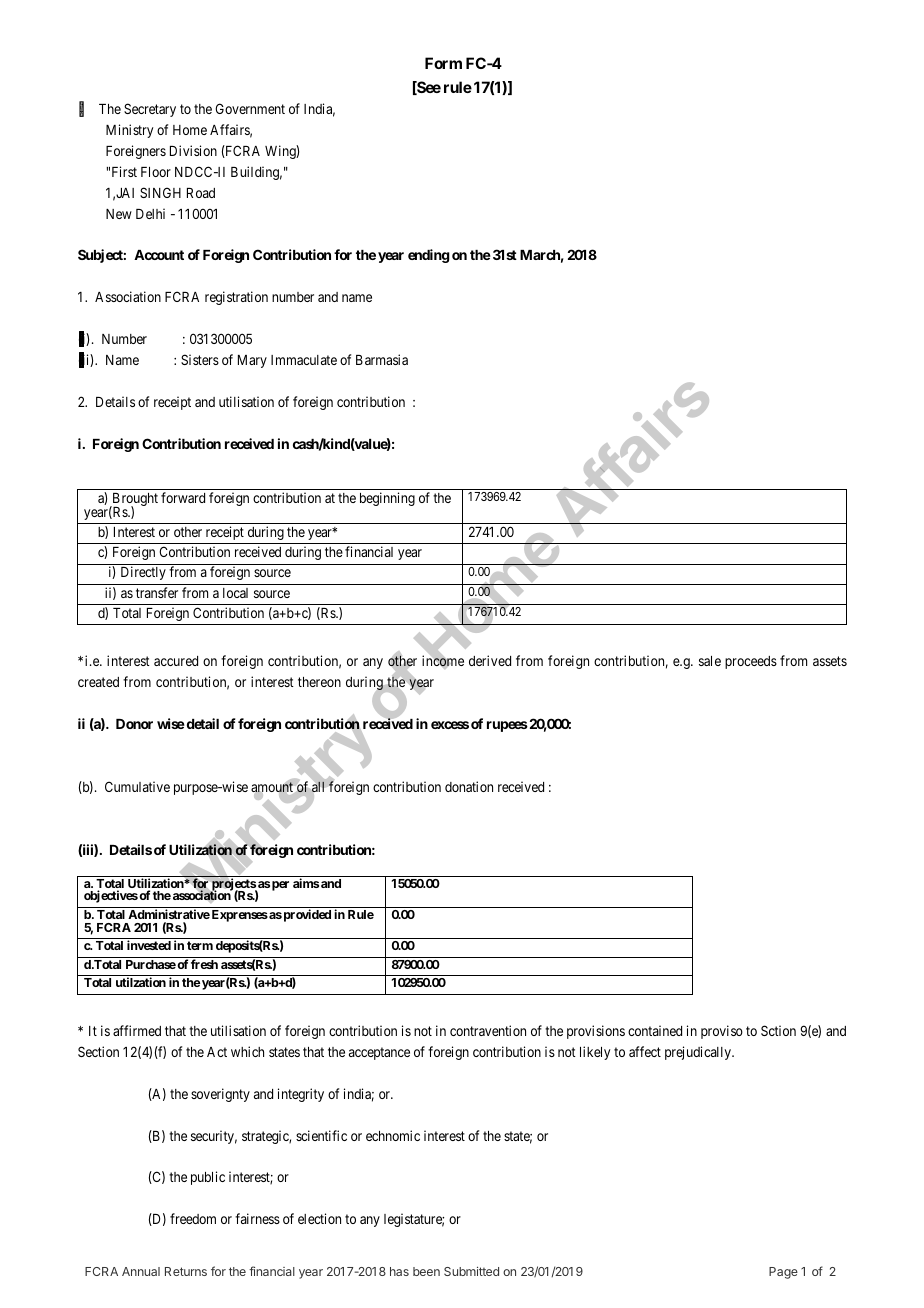 Image resolution: width=924 pixels, height=1308 pixels. What do you see at coordinates (193, 1218) in the screenshot?
I see `freedom` at bounding box center [193, 1218].
